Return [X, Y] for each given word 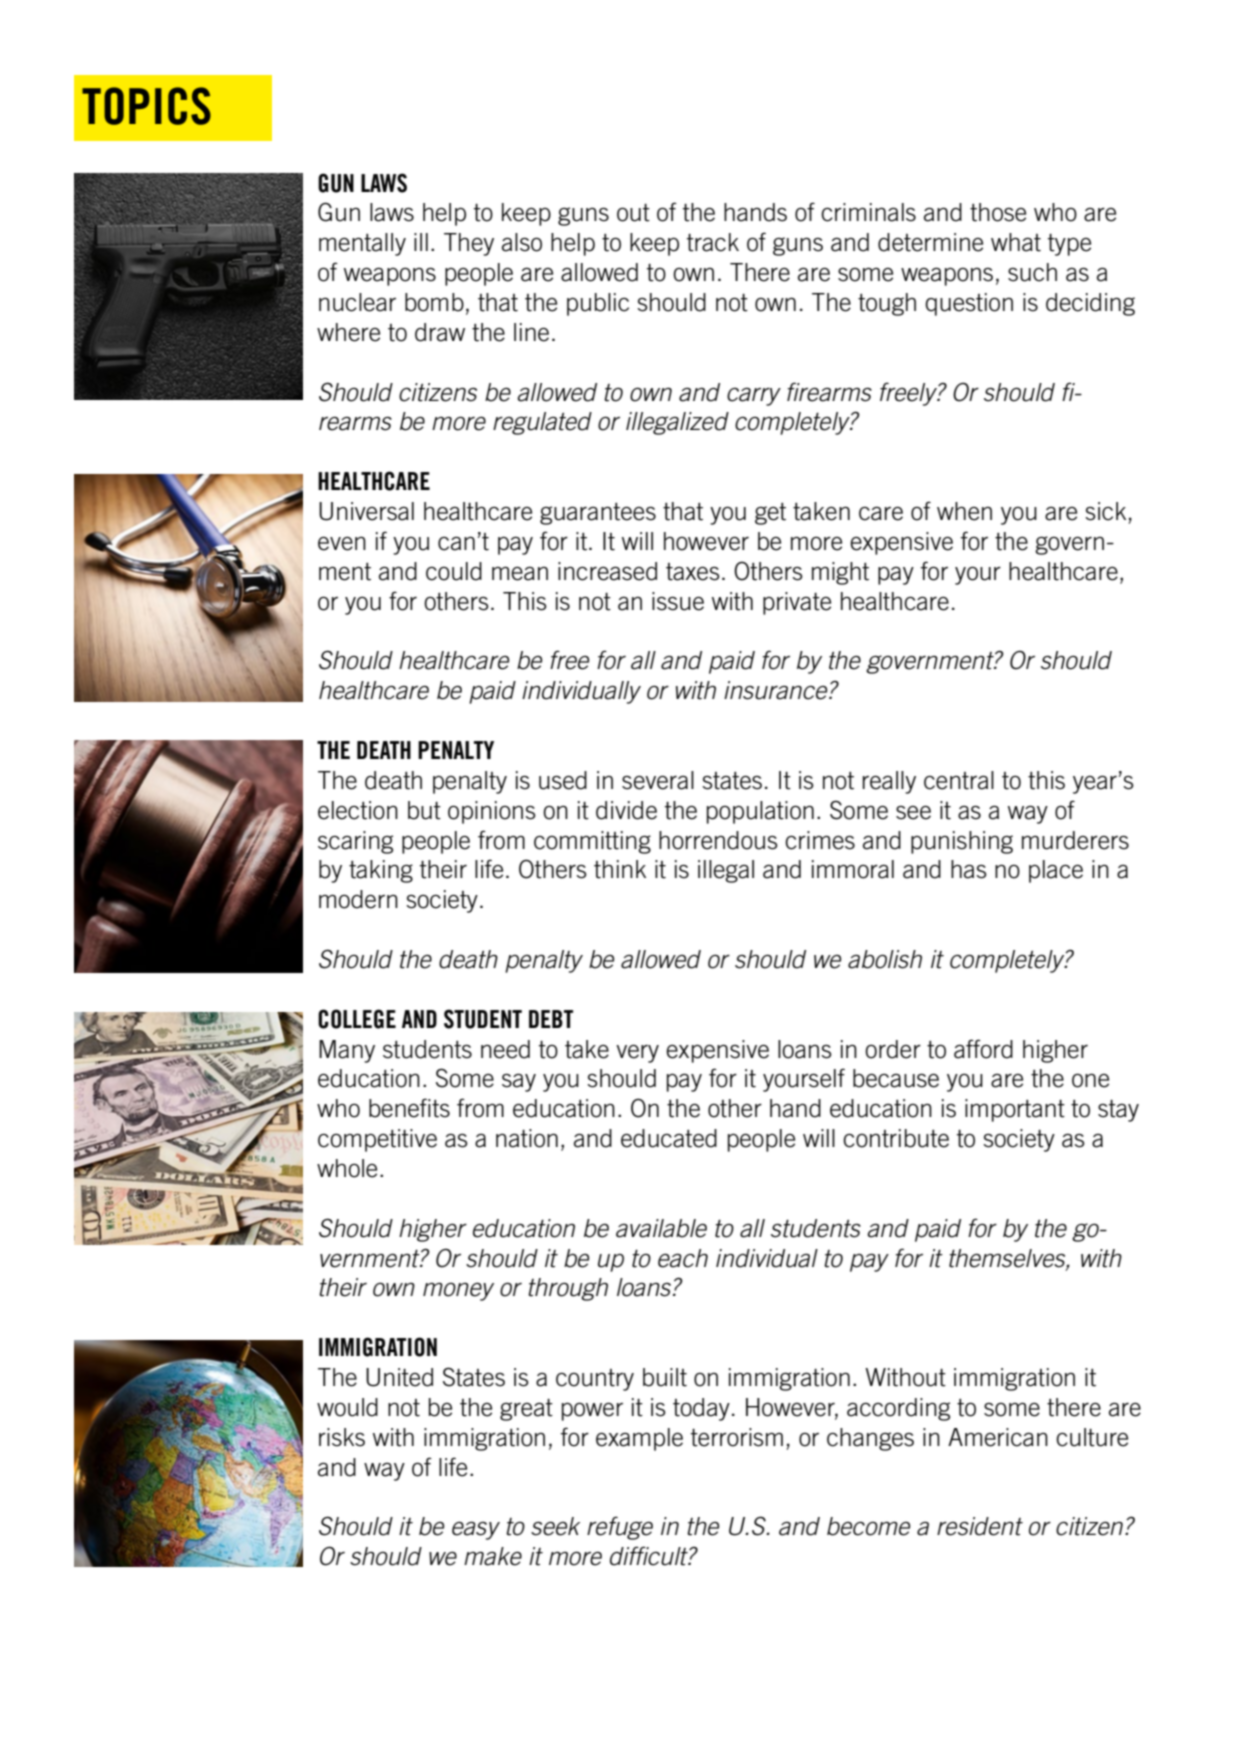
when [964, 511]
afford [983, 1049]
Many [347, 1051]
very [637, 1054]
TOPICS [146, 106]
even [342, 544]
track [713, 242]
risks [342, 1437]
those [998, 212]
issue [678, 601]
